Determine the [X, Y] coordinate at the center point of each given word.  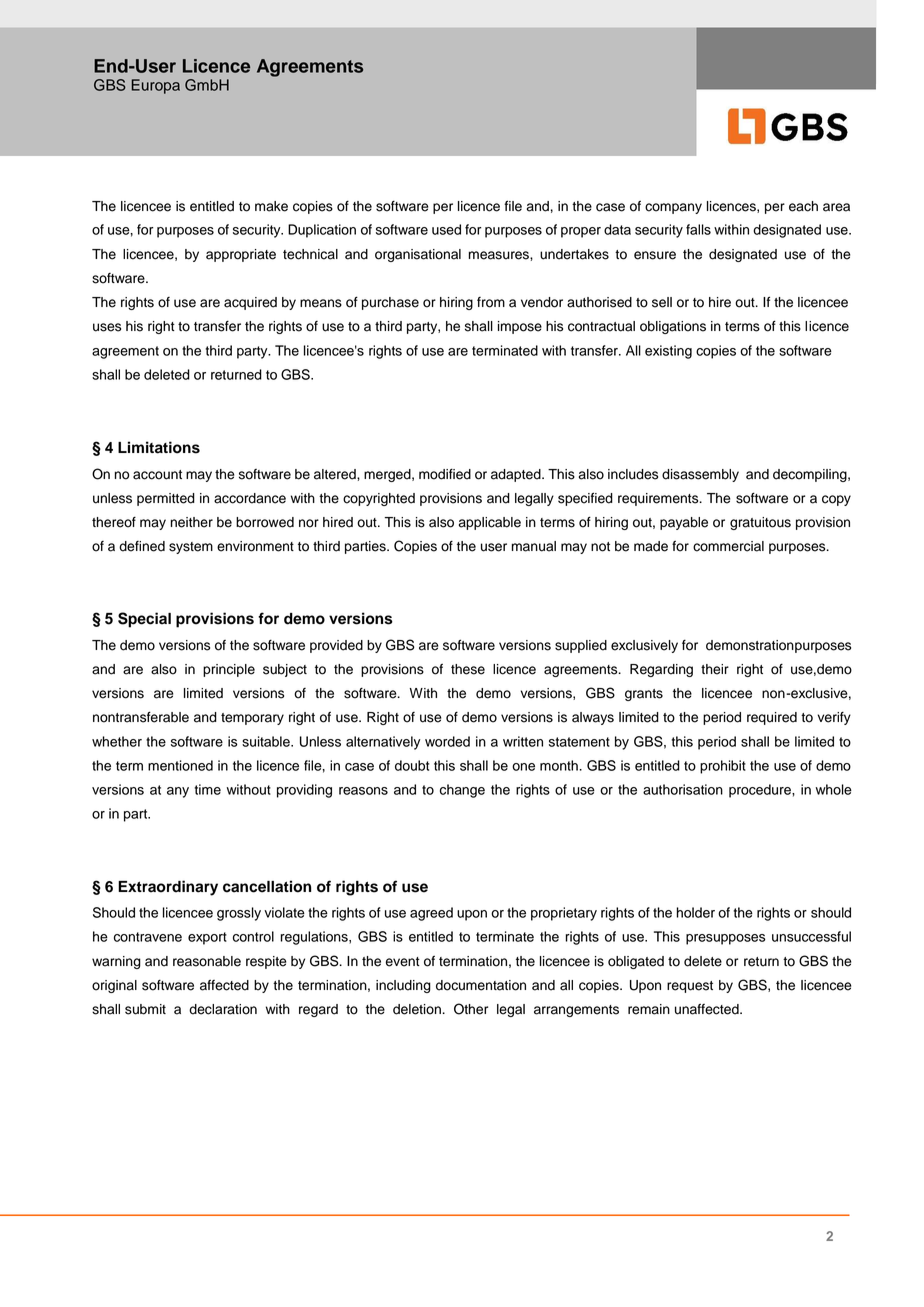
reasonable [207, 961]
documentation [481, 985]
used [446, 229]
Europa [156, 86]
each [803, 206]
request [690, 987]
